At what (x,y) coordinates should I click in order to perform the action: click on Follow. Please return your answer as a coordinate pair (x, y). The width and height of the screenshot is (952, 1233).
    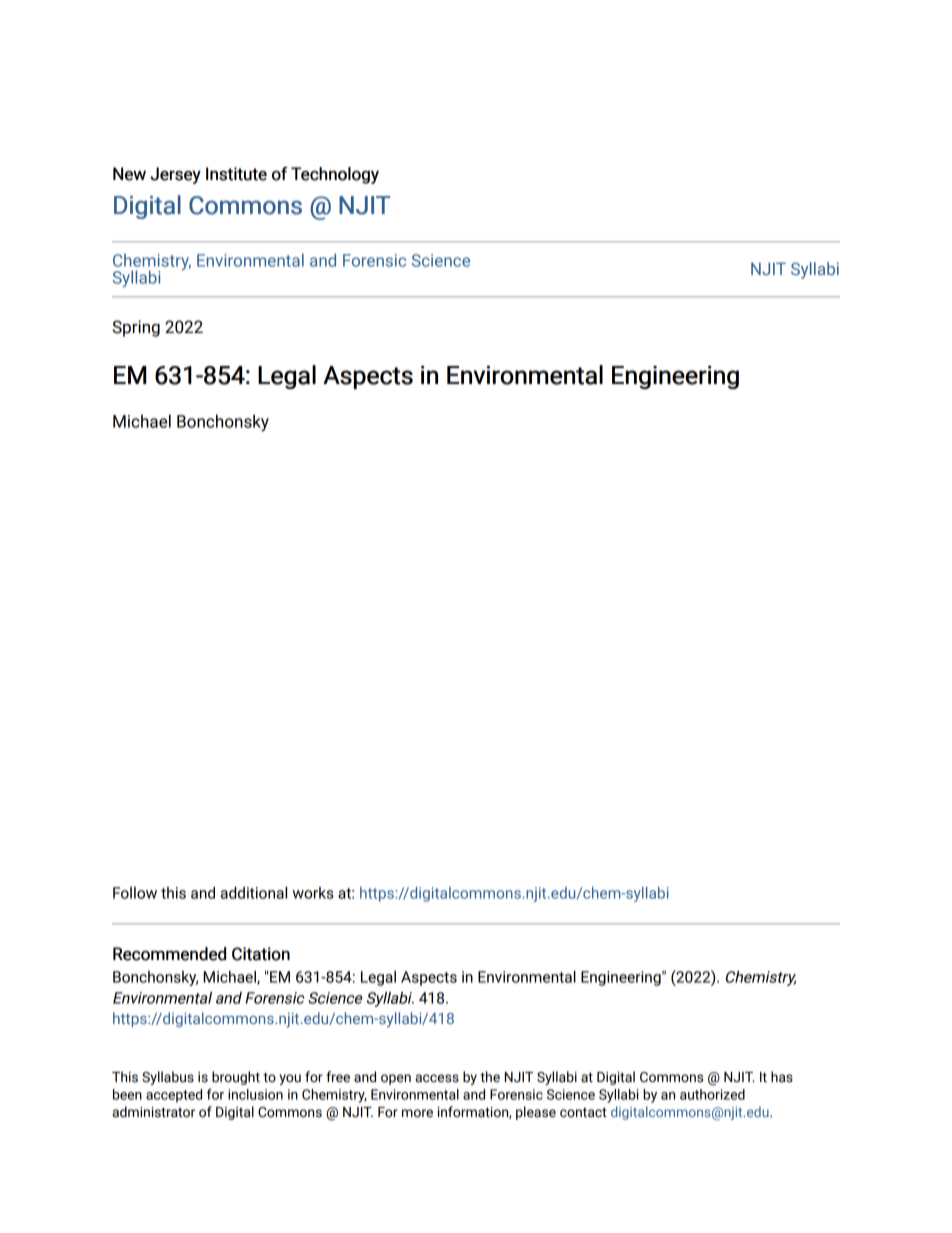
    Looking at the image, I should click on (135, 893).
